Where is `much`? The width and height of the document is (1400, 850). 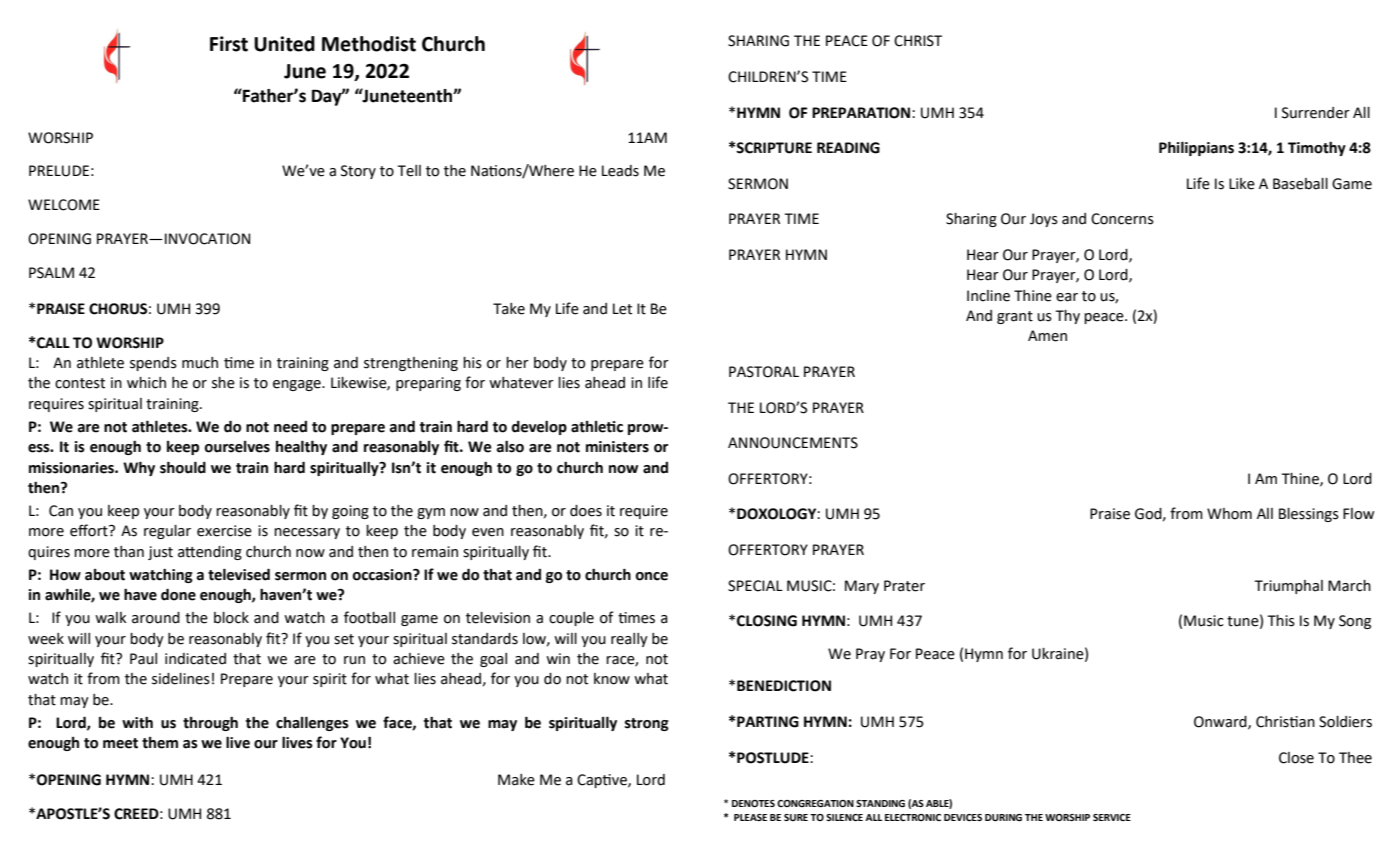
much is located at coordinates (200, 363).
